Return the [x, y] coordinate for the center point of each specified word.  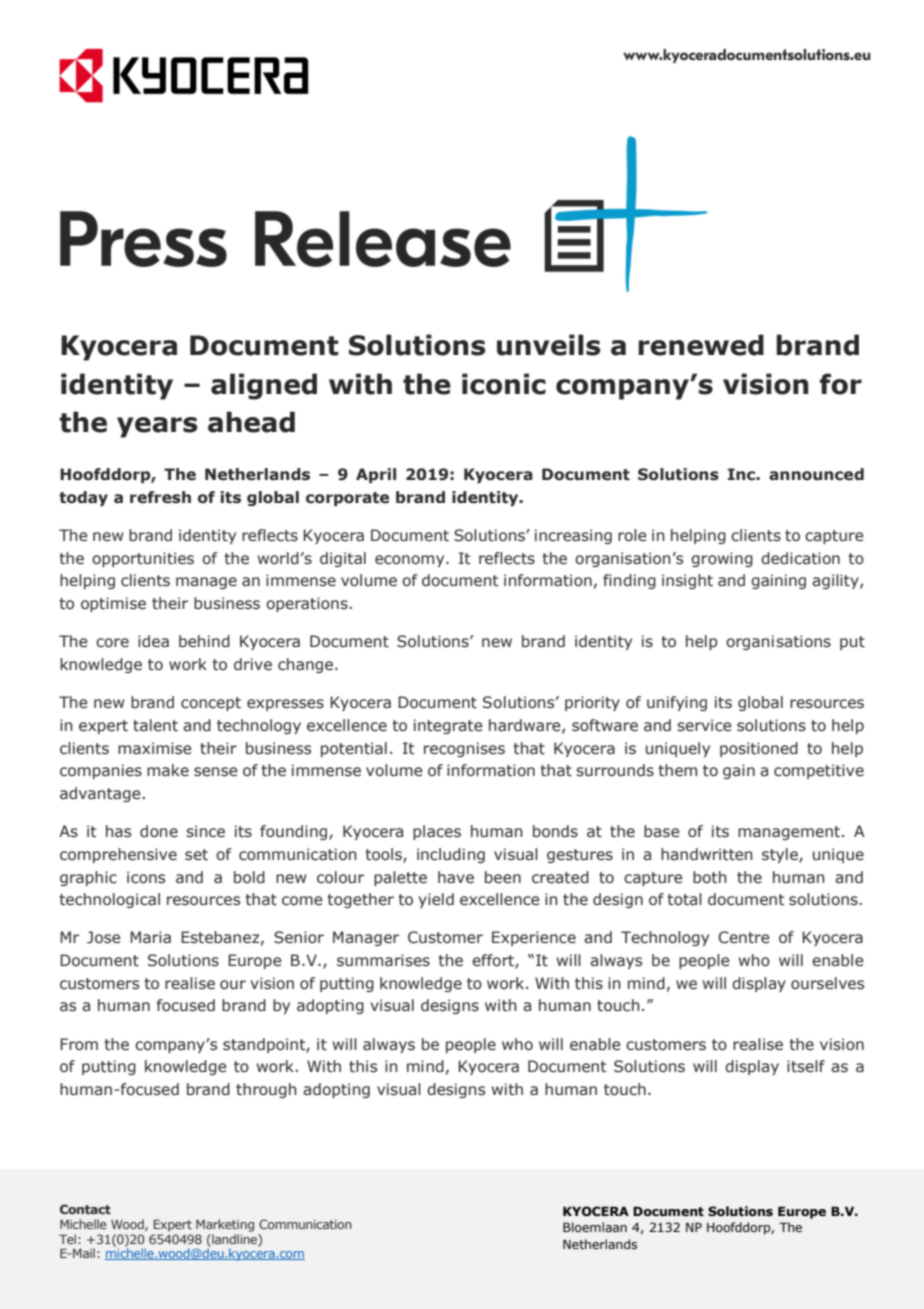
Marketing [225, 1225]
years [157, 427]
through [266, 1090]
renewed [701, 345]
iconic [504, 384]
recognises [464, 749]
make [168, 770]
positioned [759, 749]
